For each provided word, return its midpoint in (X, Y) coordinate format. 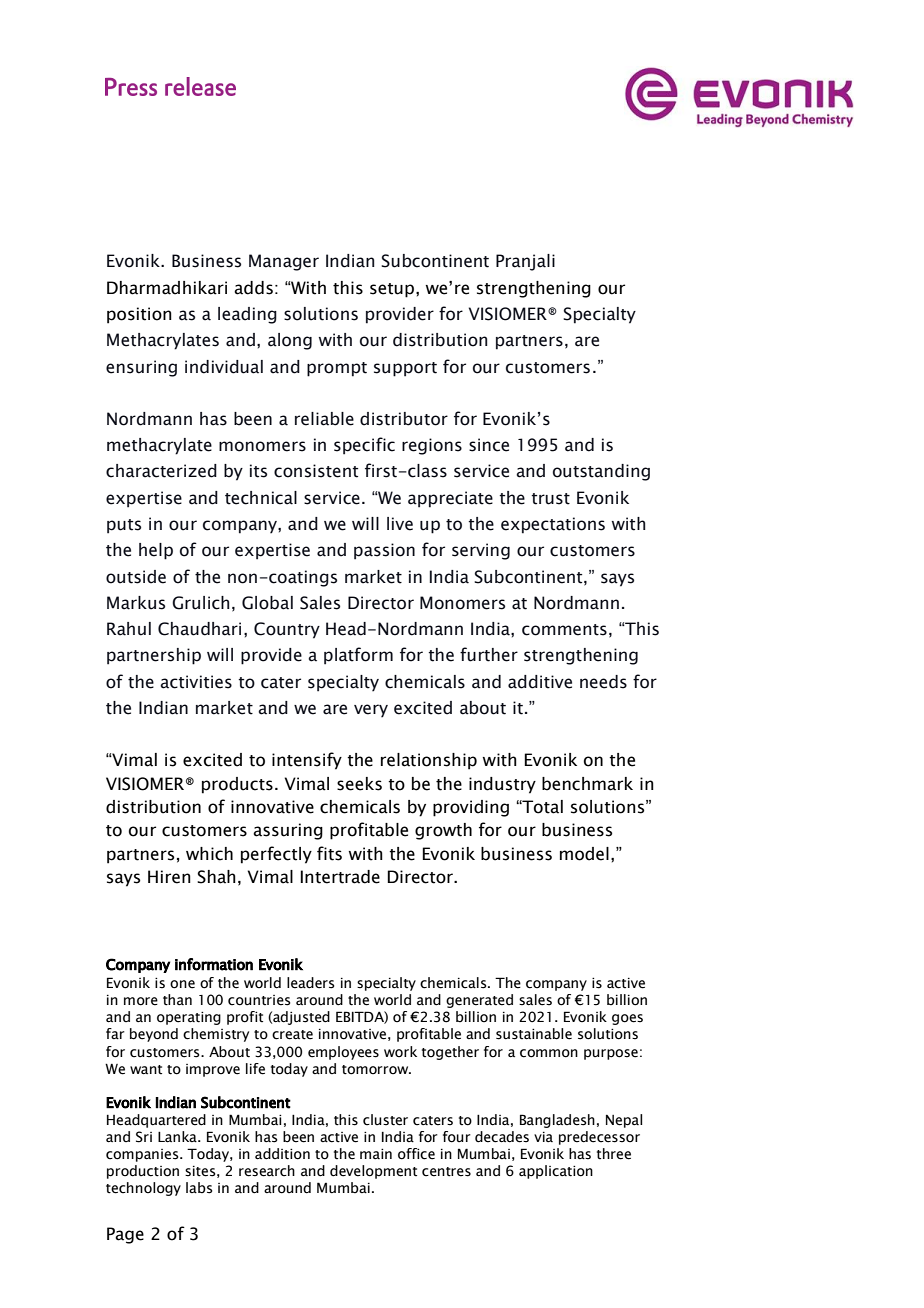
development (373, 1172)
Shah (216, 877)
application (556, 1172)
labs (199, 1188)
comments (564, 630)
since (489, 445)
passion (384, 551)
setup (393, 290)
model (584, 854)
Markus (136, 603)
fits (329, 853)
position (139, 315)
